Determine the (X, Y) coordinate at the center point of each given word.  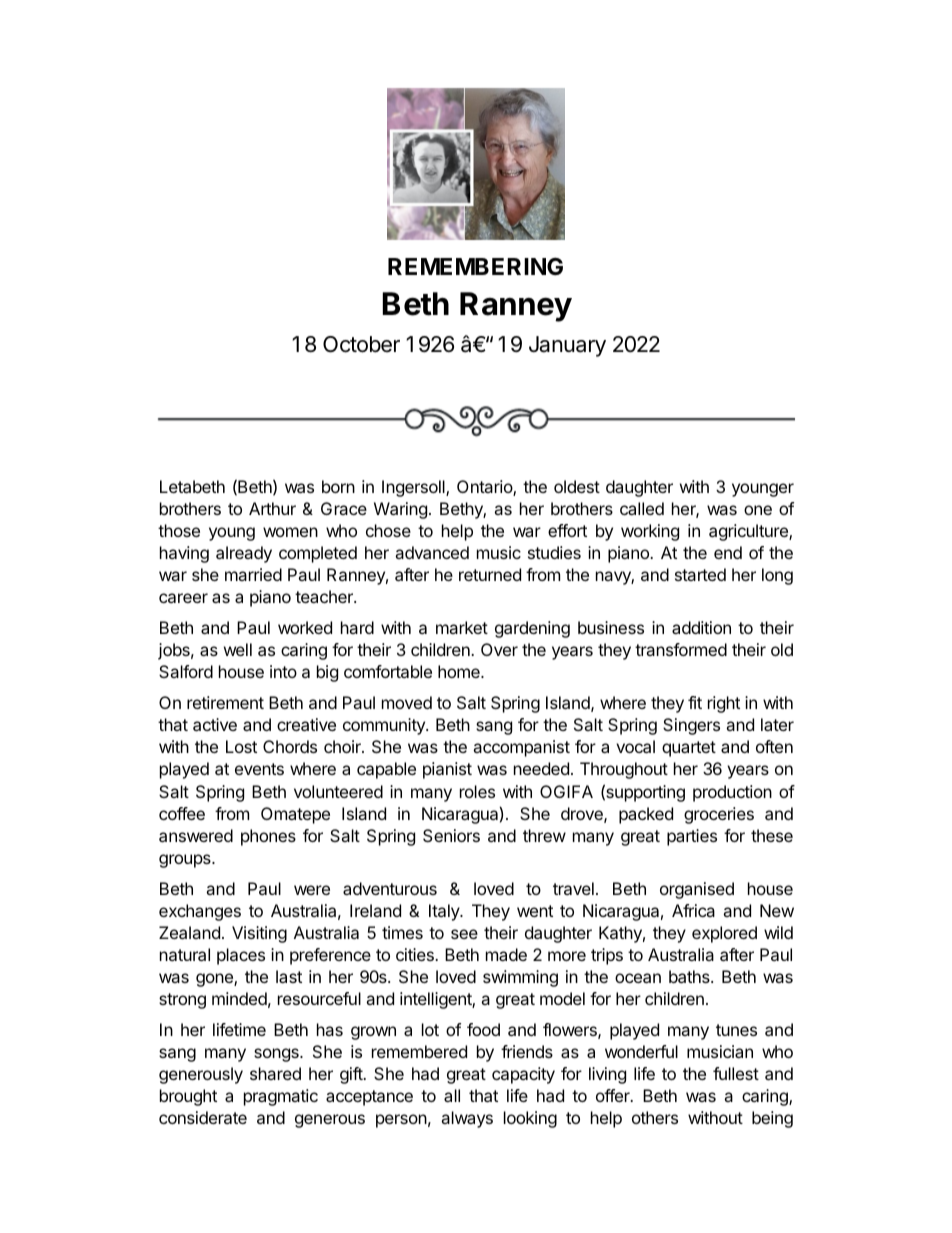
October (361, 344)
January (567, 346)
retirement (225, 702)
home (460, 671)
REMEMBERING (475, 266)
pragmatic (281, 1097)
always (467, 1119)
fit (695, 702)
